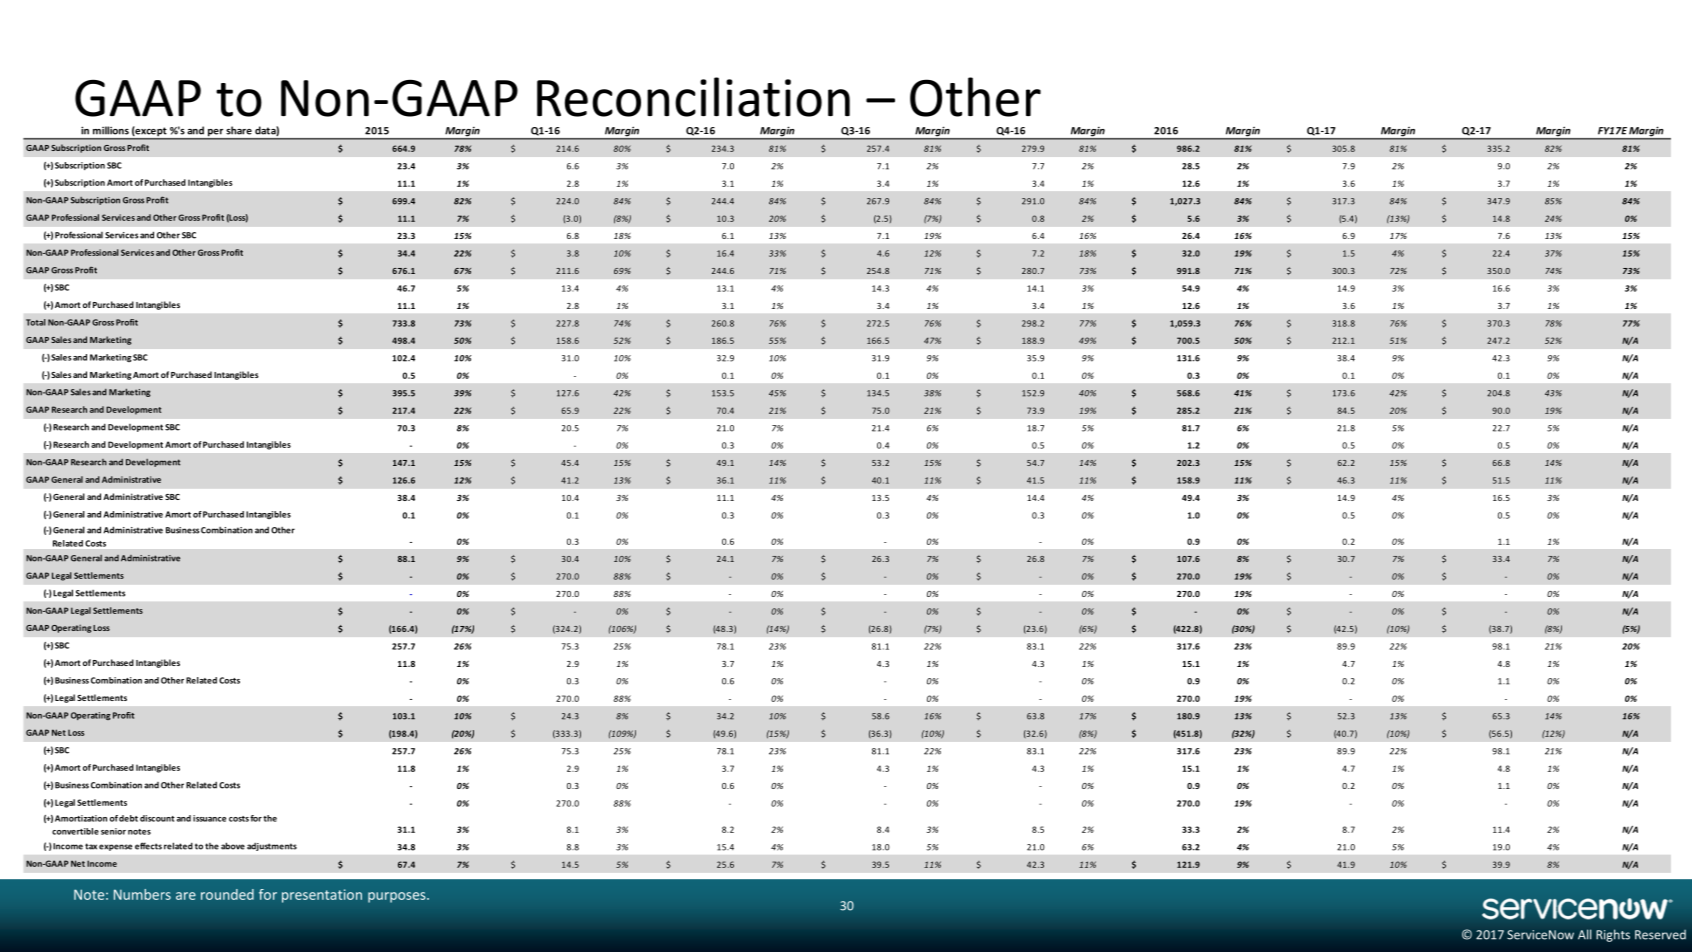  Describe the element at coordinates (111, 130) in the document. I see `millions` at that location.
